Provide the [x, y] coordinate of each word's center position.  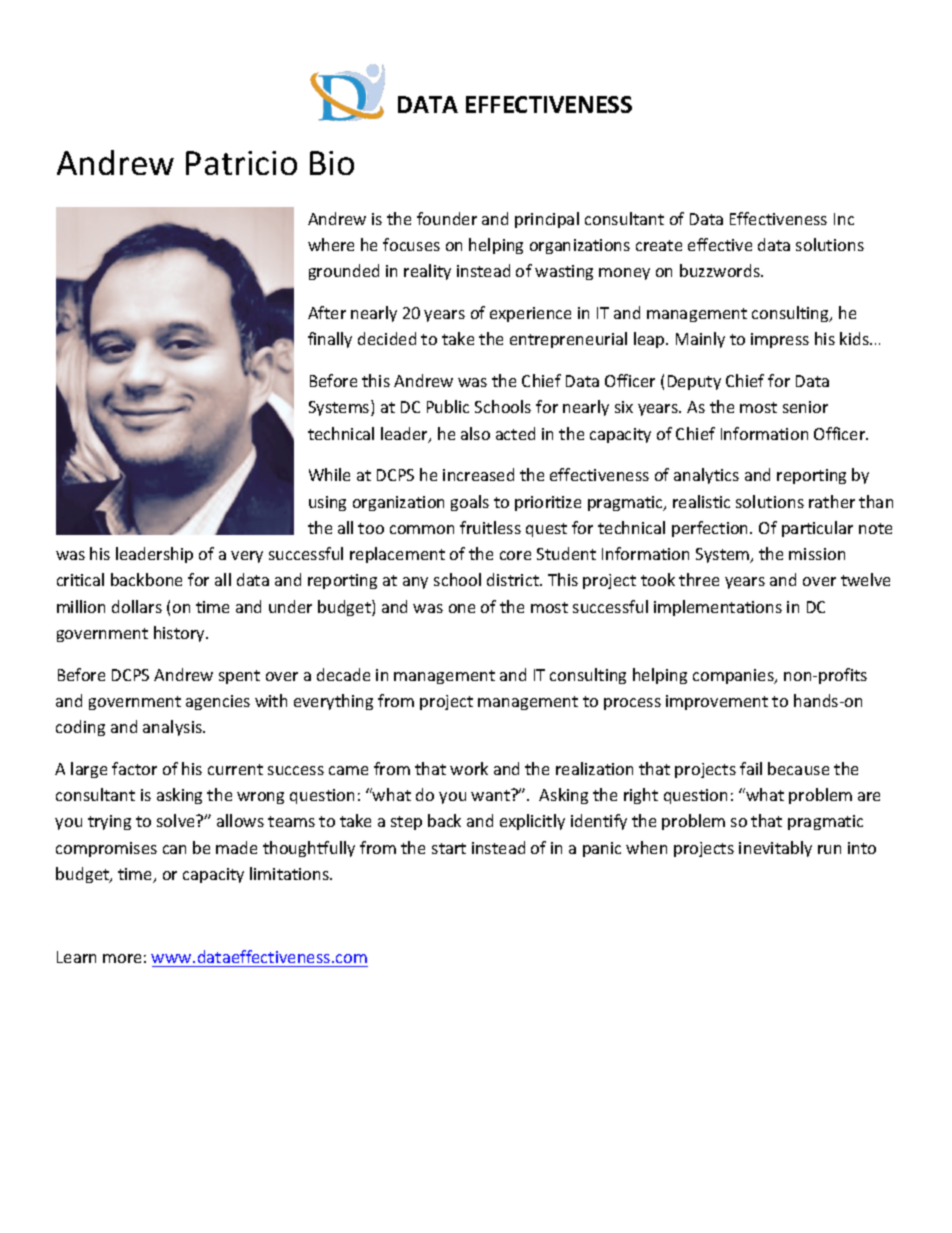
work [469, 768]
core [515, 555]
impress [780, 340]
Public [448, 406]
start [449, 848]
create [659, 245]
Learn [76, 957]
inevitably [775, 849]
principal [547, 220]
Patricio [241, 163]
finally [330, 340]
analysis [173, 728]
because [798, 768]
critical [80, 579]
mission [817, 554]
